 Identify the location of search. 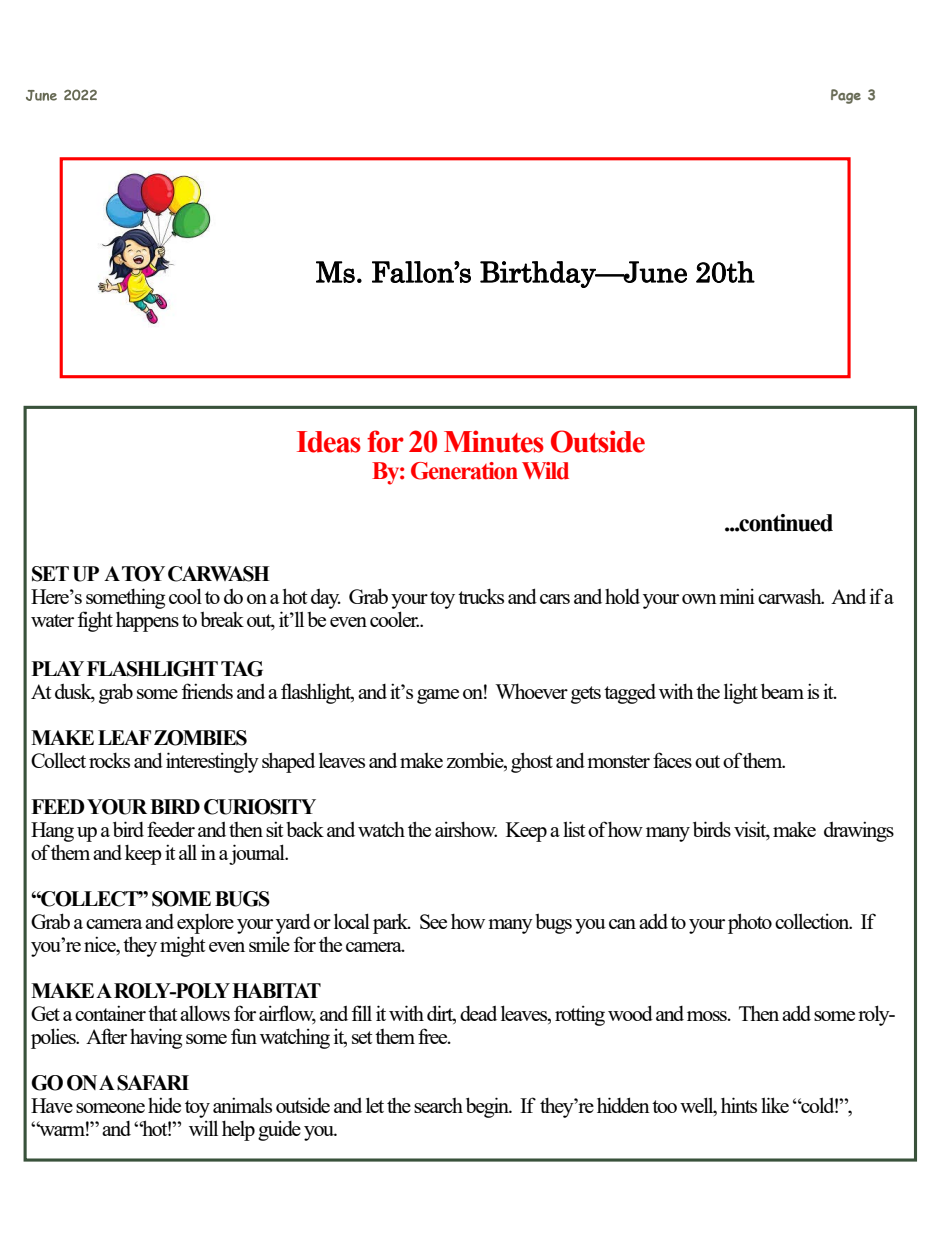
(438, 1105).
